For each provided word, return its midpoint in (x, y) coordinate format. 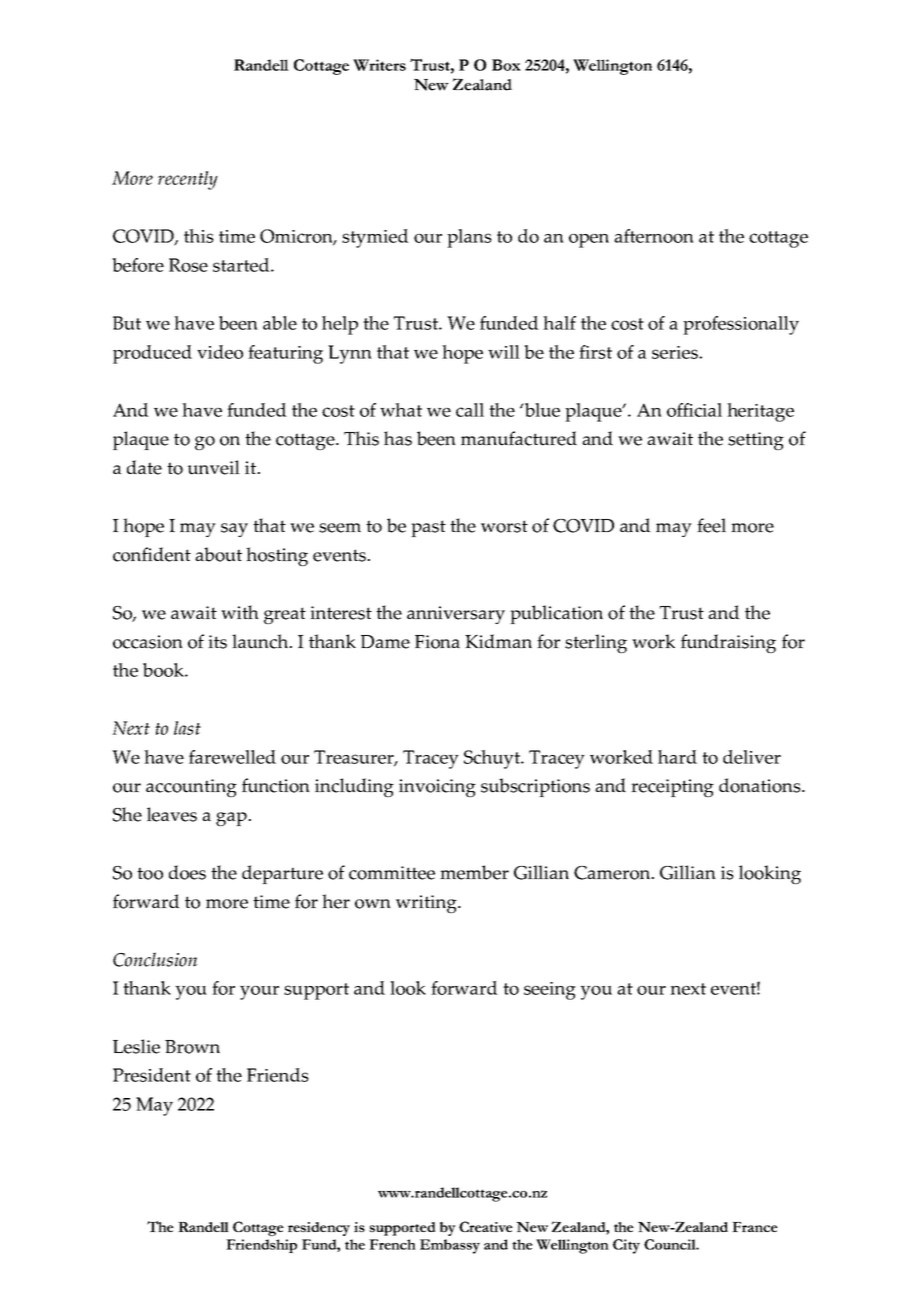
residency (319, 1229)
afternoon (654, 236)
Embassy (450, 1246)
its (217, 642)
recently (188, 180)
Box (506, 65)
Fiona (437, 642)
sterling (596, 643)
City (626, 1246)
